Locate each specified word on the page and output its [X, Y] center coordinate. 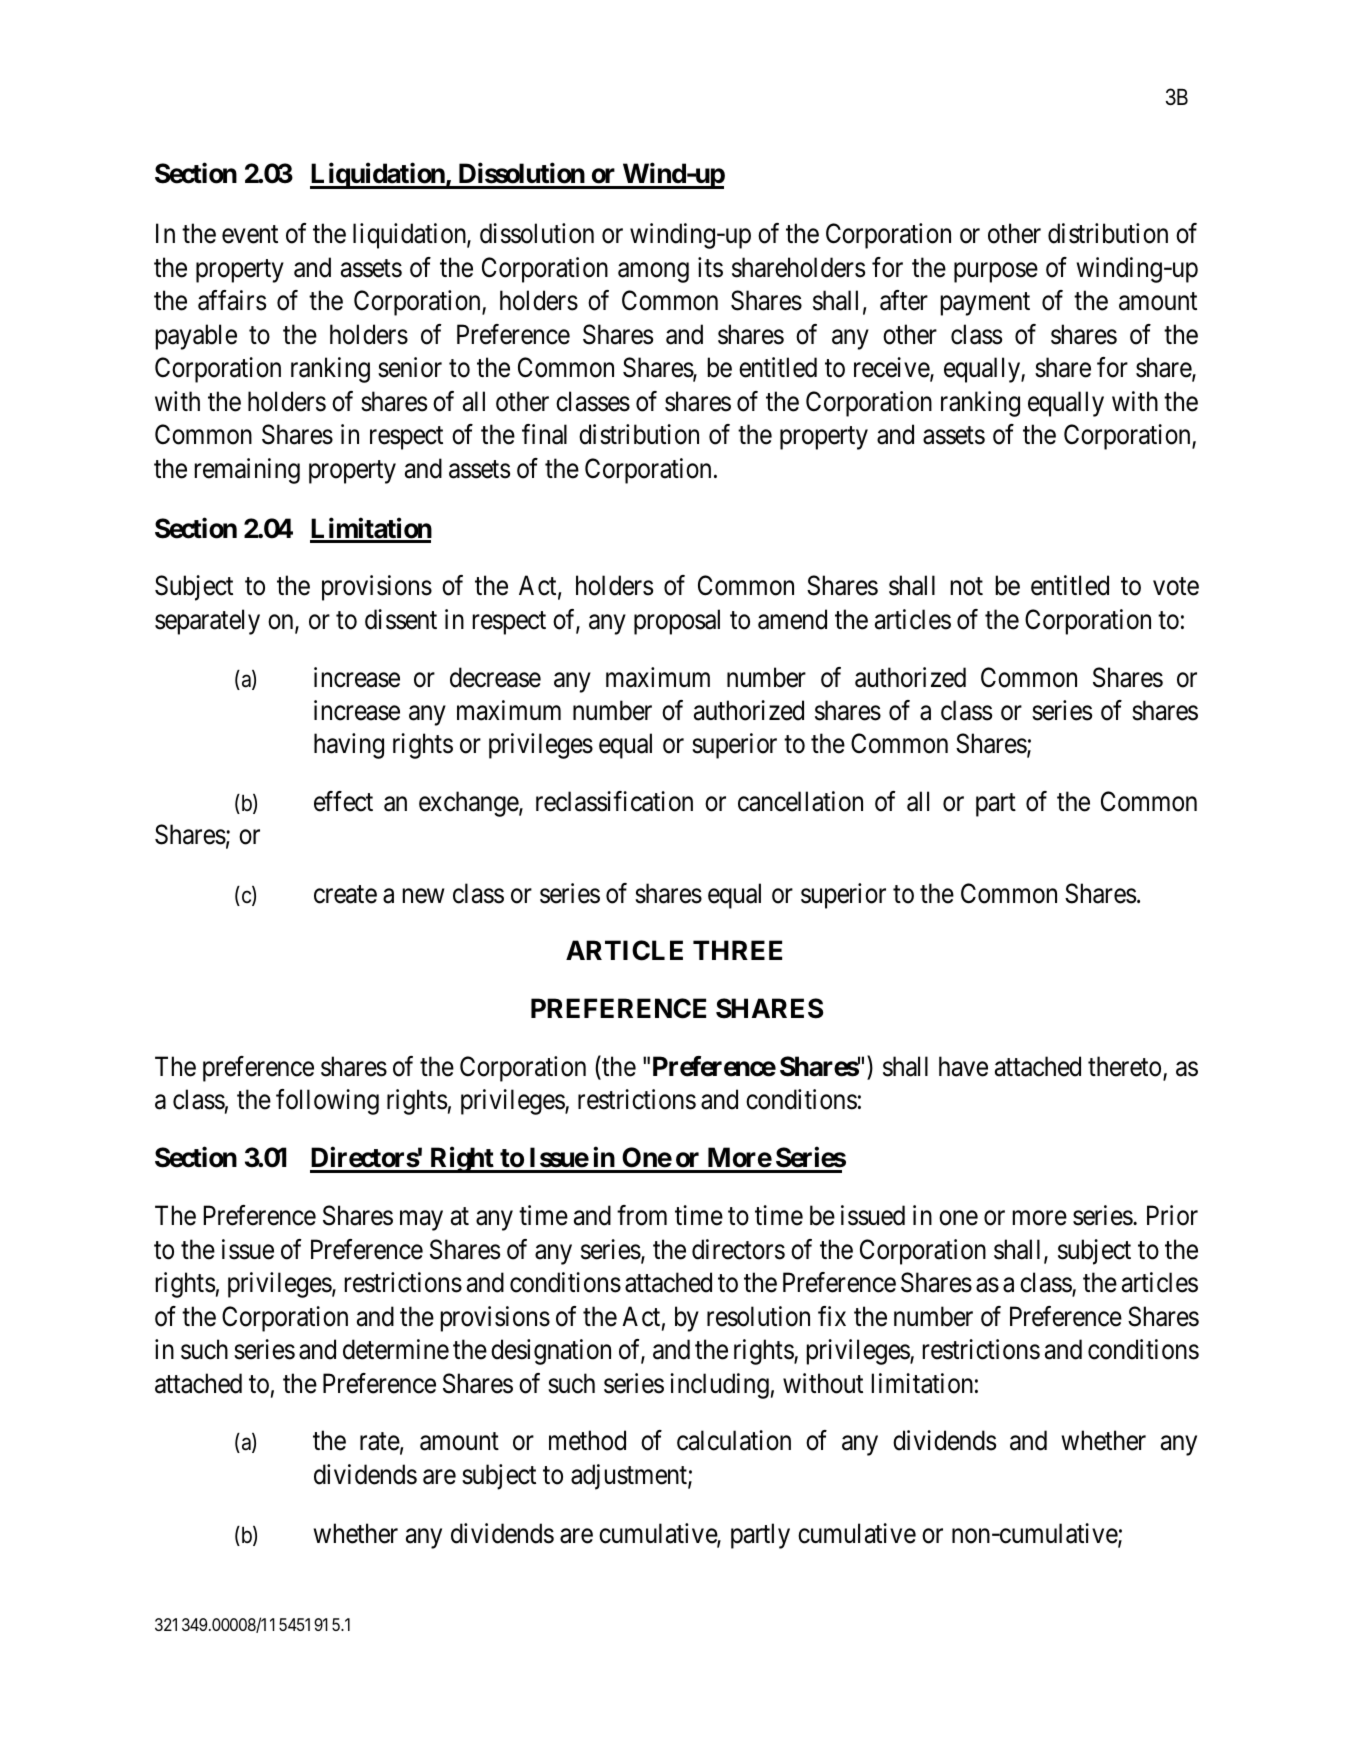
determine [396, 1349]
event [250, 235]
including [719, 1386]
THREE [737, 950]
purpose [996, 272]
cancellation [800, 801]
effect [343, 801]
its [710, 267]
